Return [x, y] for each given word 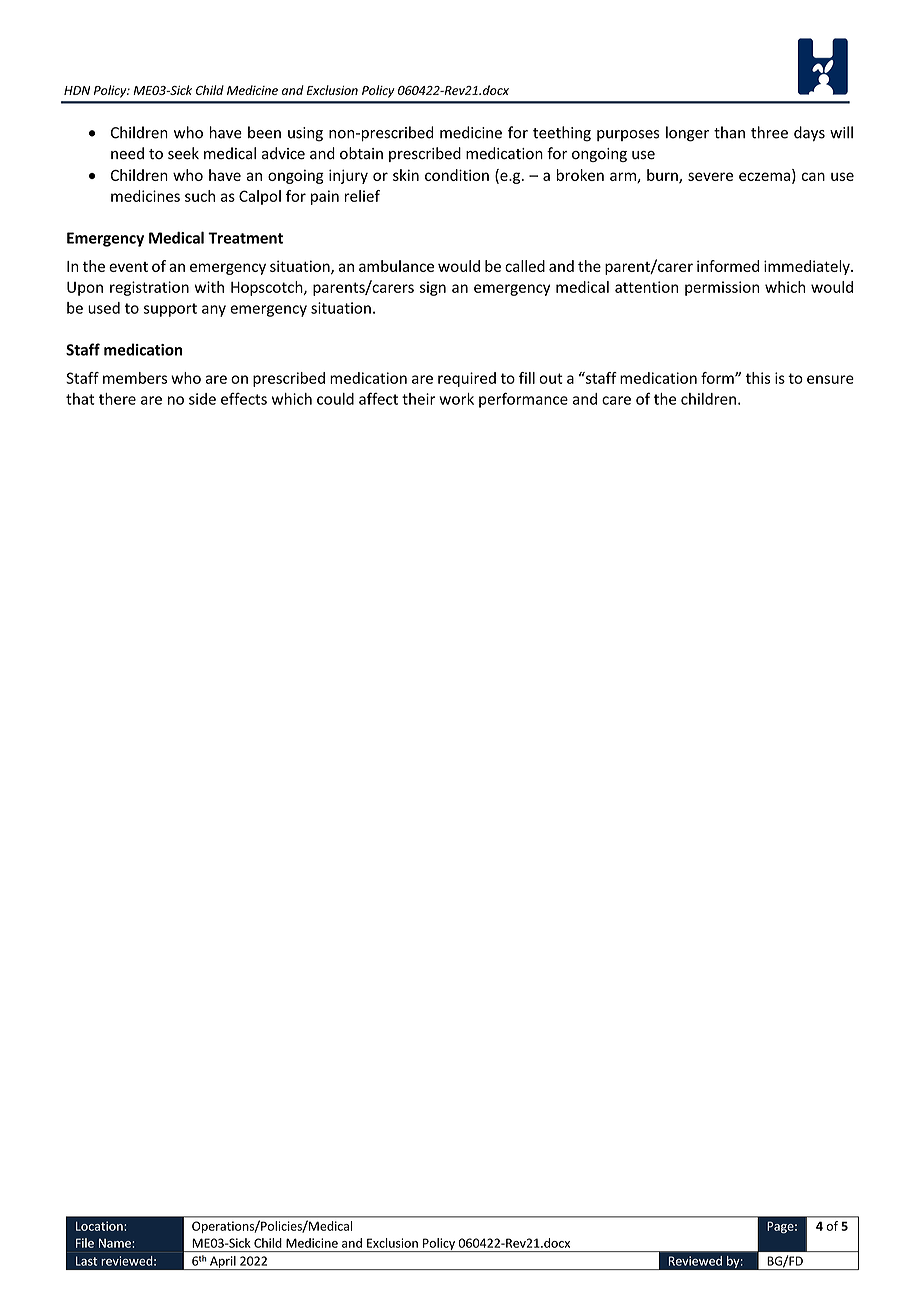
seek [183, 153]
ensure [830, 379]
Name [115, 1243]
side [202, 399]
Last [86, 1261]
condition [457, 175]
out [551, 378]
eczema [764, 176]
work [456, 399]
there [117, 399]
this [758, 378]
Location [100, 1226]
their [418, 399]
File [85, 1243]
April [223, 1263]
